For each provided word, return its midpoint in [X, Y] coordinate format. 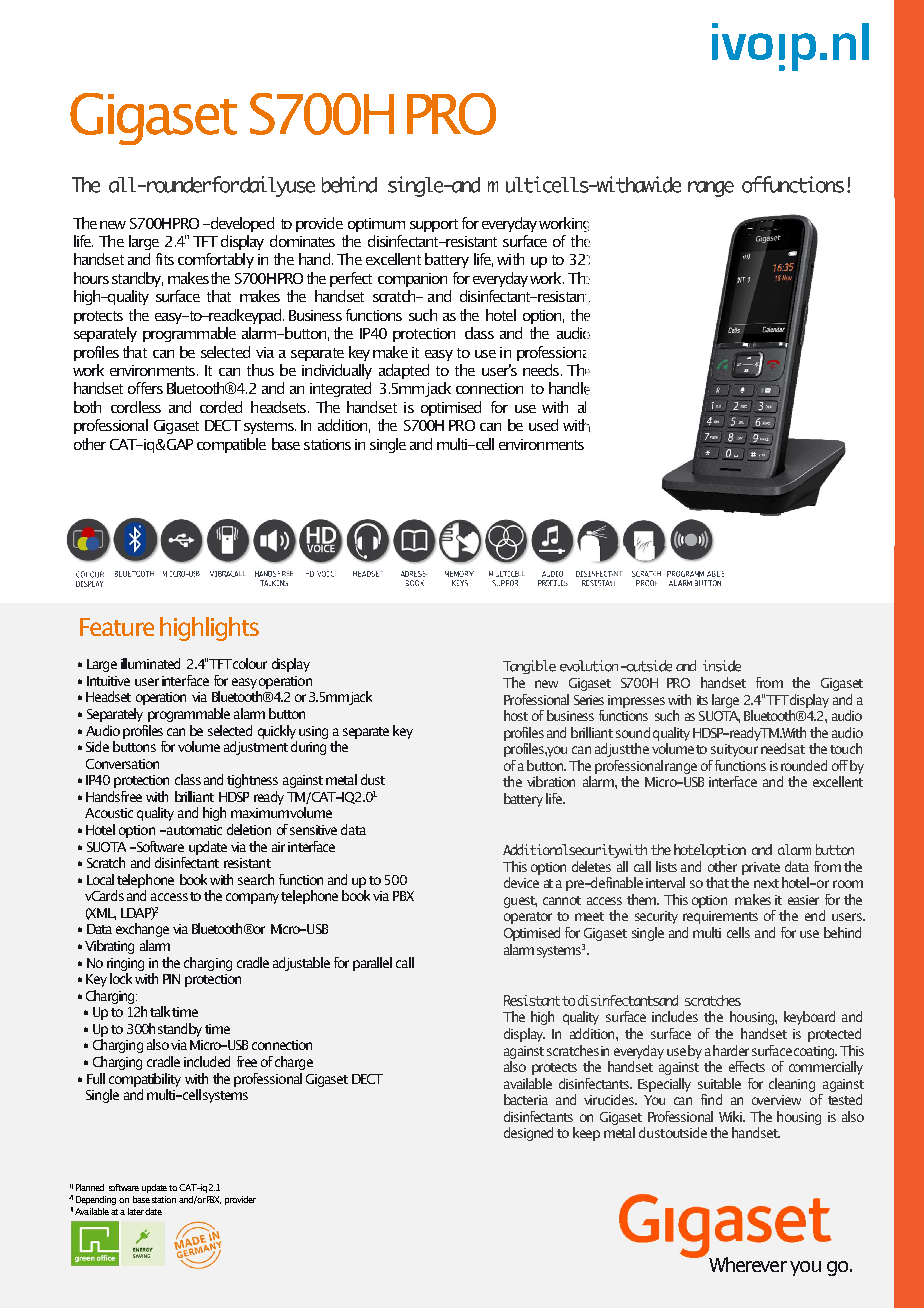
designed [528, 1134]
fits [165, 259]
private [761, 868]
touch [846, 748]
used [543, 425]
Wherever [748, 1264]
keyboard [809, 1018]
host [516, 715]
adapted [404, 371]
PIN [171, 979]
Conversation [122, 764]
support [434, 225]
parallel [372, 964]
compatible [231, 445]
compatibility [145, 1080]
